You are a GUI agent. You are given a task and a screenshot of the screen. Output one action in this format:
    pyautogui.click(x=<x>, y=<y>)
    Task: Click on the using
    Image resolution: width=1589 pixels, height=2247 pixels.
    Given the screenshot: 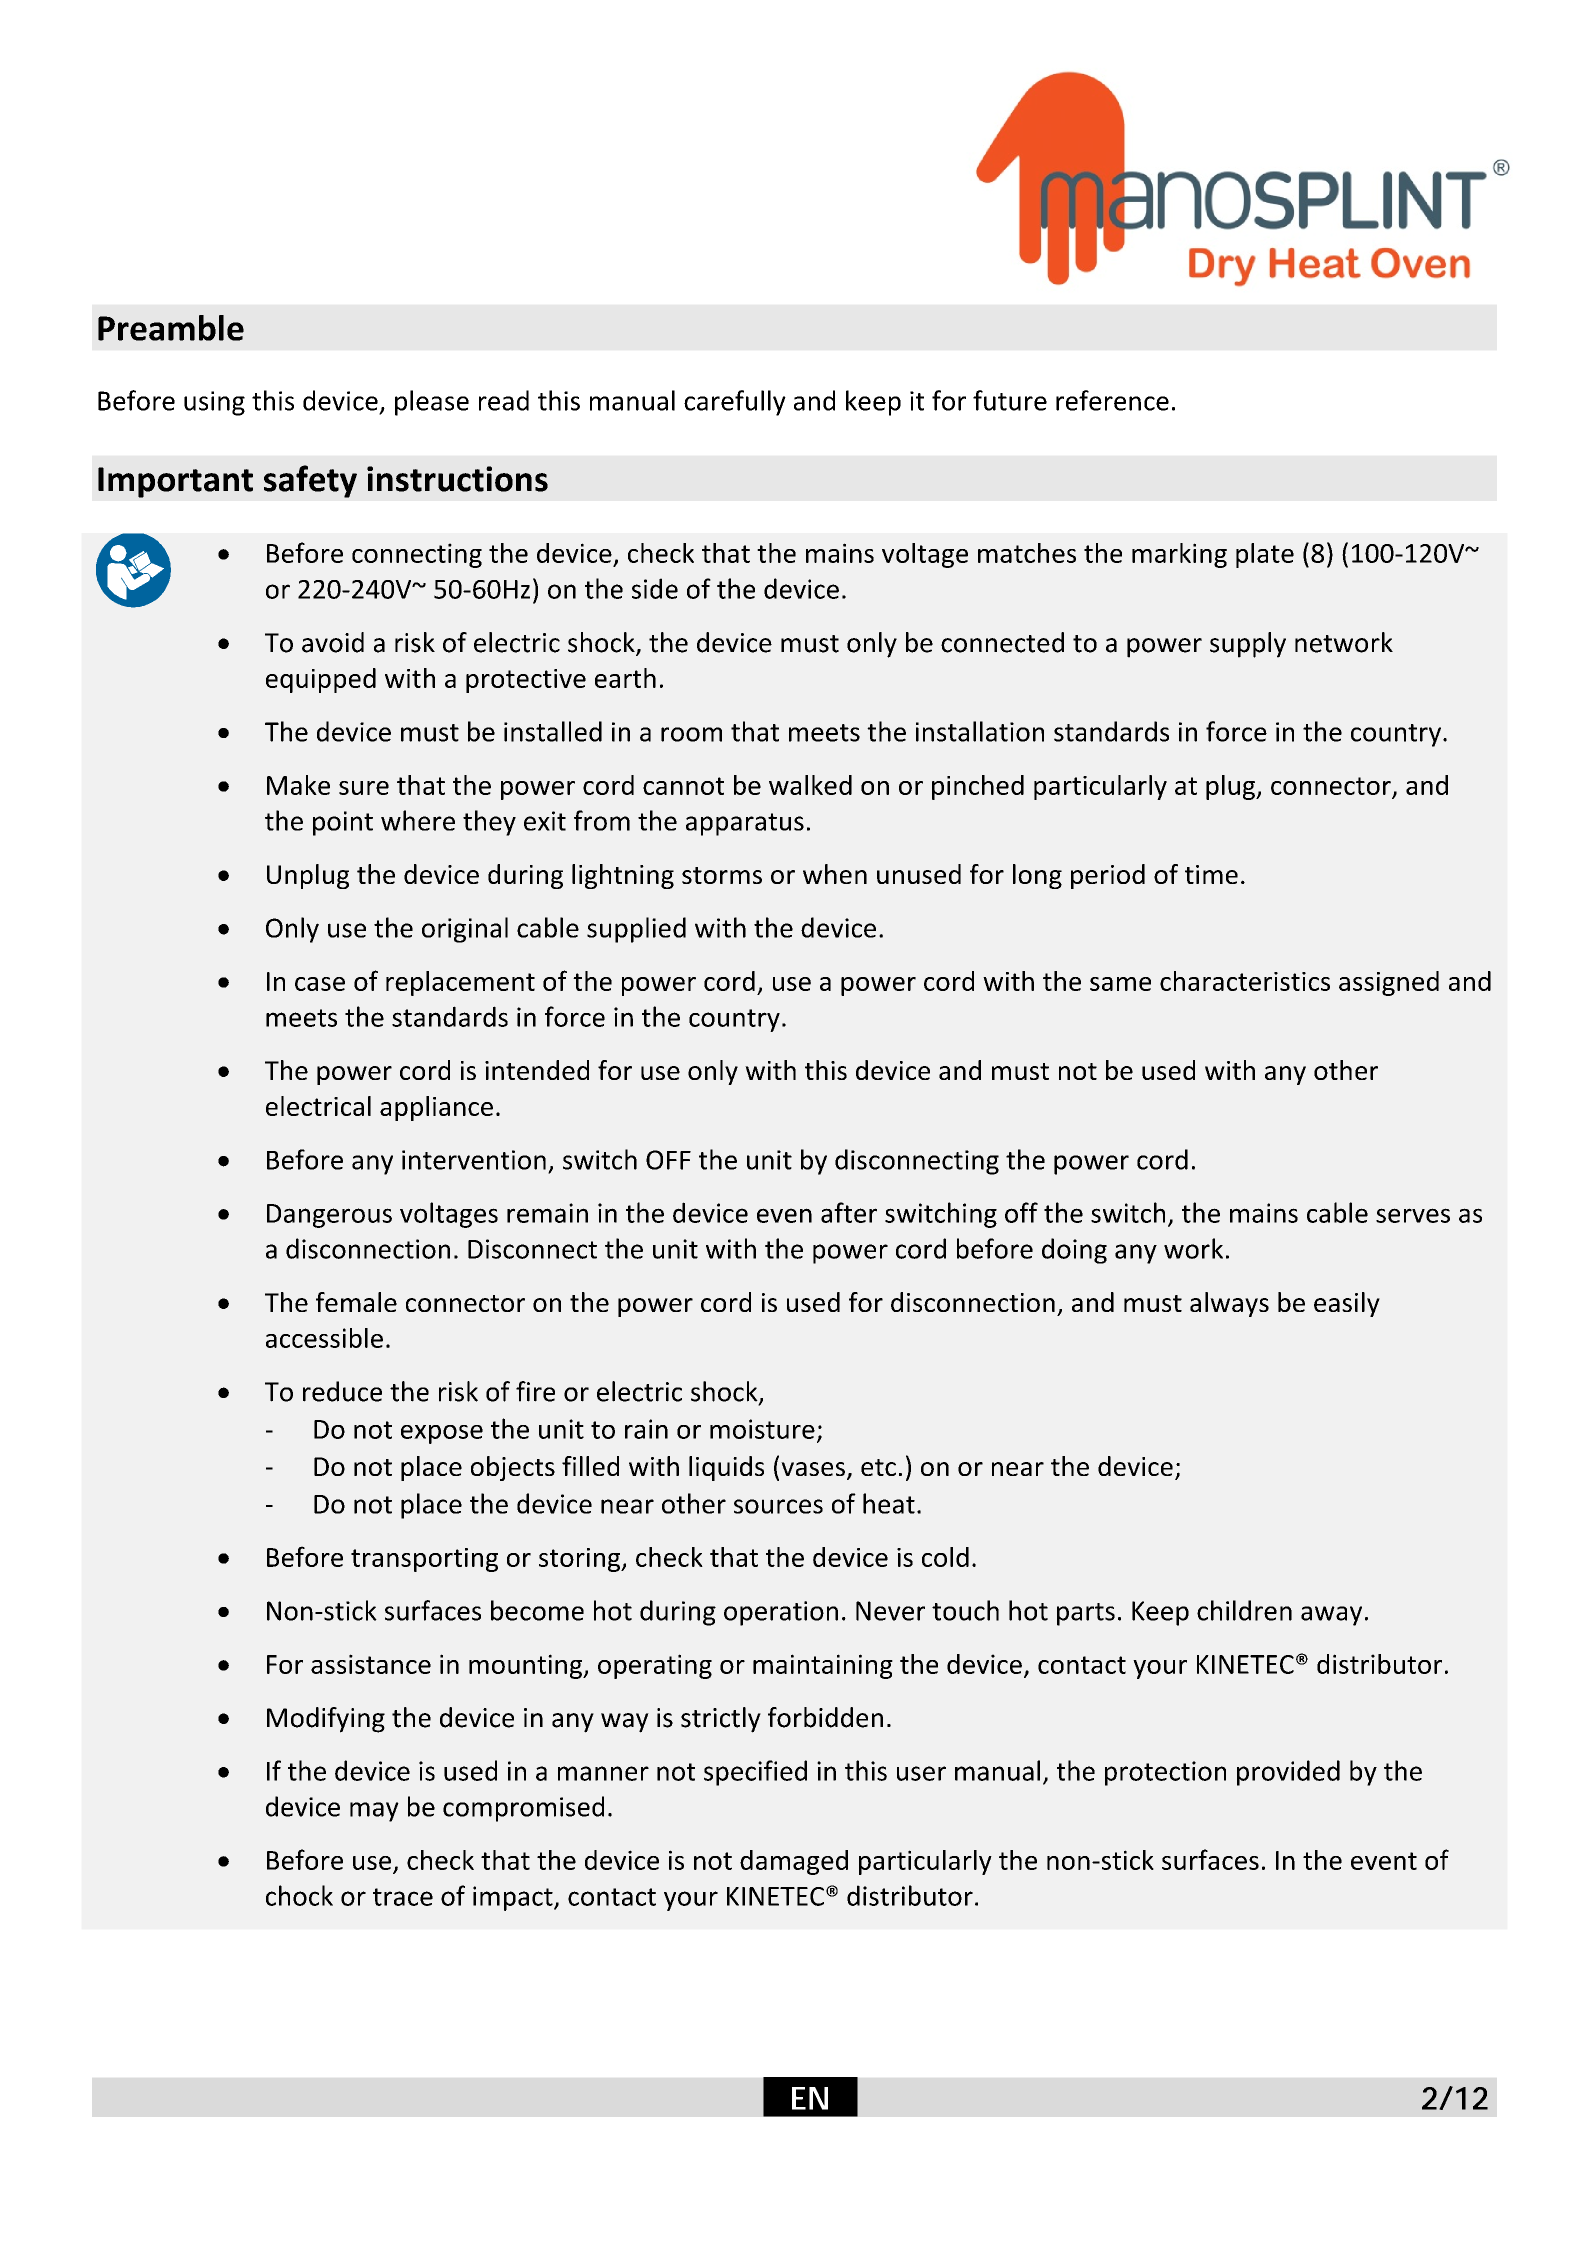 What is the action you would take?
    pyautogui.click(x=214, y=403)
